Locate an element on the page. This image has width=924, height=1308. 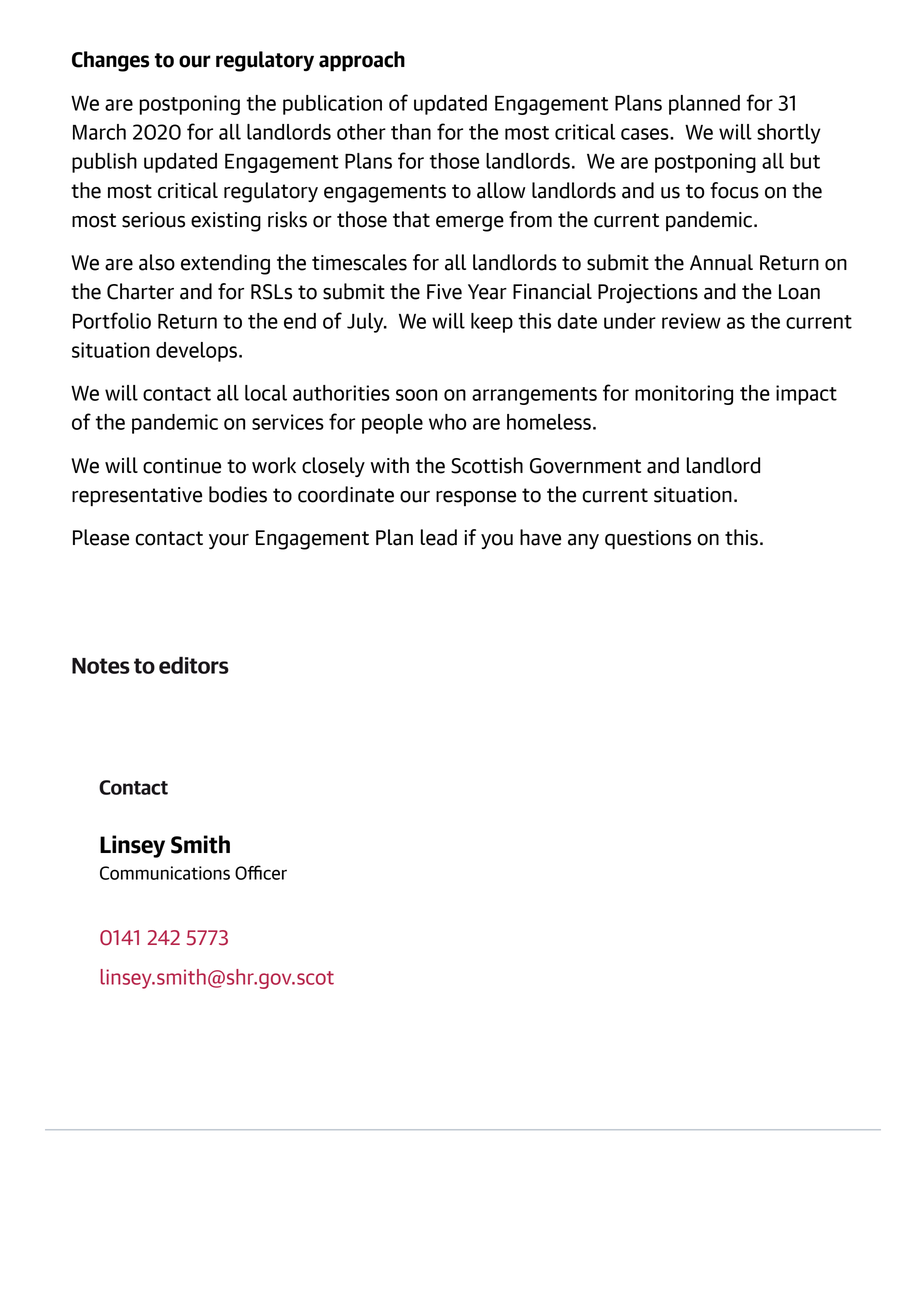
Communications is located at coordinates (165, 873).
